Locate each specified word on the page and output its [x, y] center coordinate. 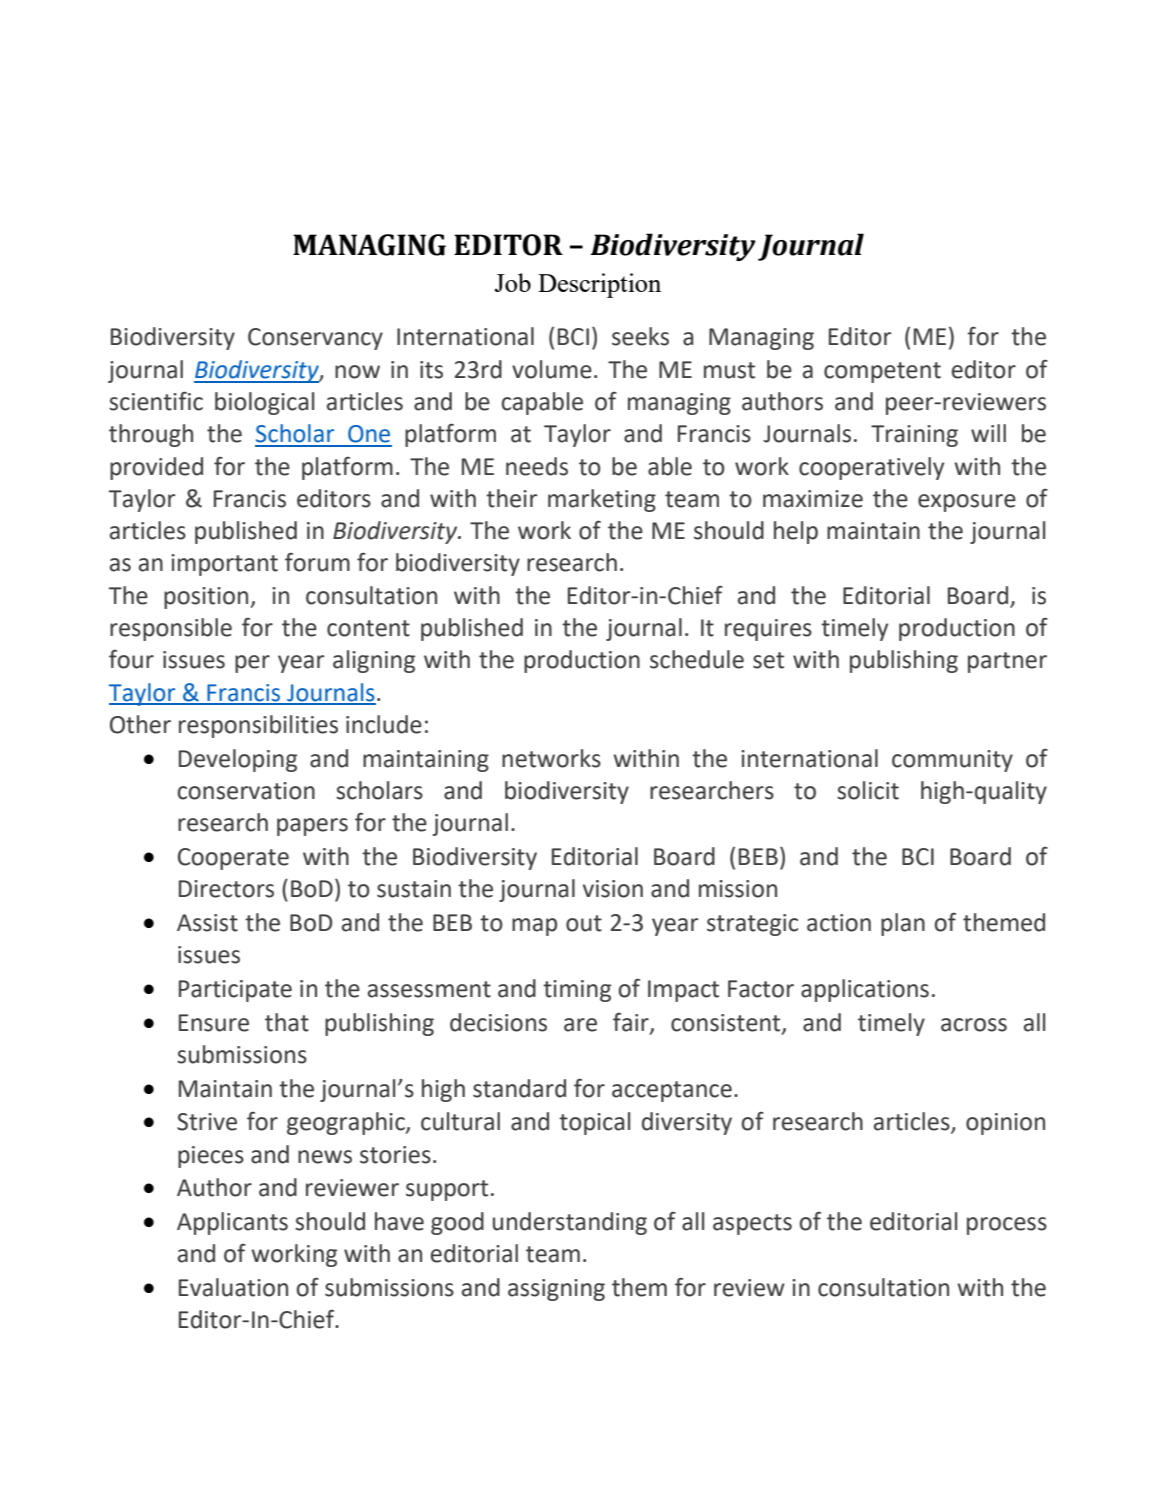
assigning [556, 1290]
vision [613, 889]
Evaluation [233, 1287]
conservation [246, 791]
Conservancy [315, 339]
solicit [868, 790]
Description [599, 285]
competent [882, 372]
